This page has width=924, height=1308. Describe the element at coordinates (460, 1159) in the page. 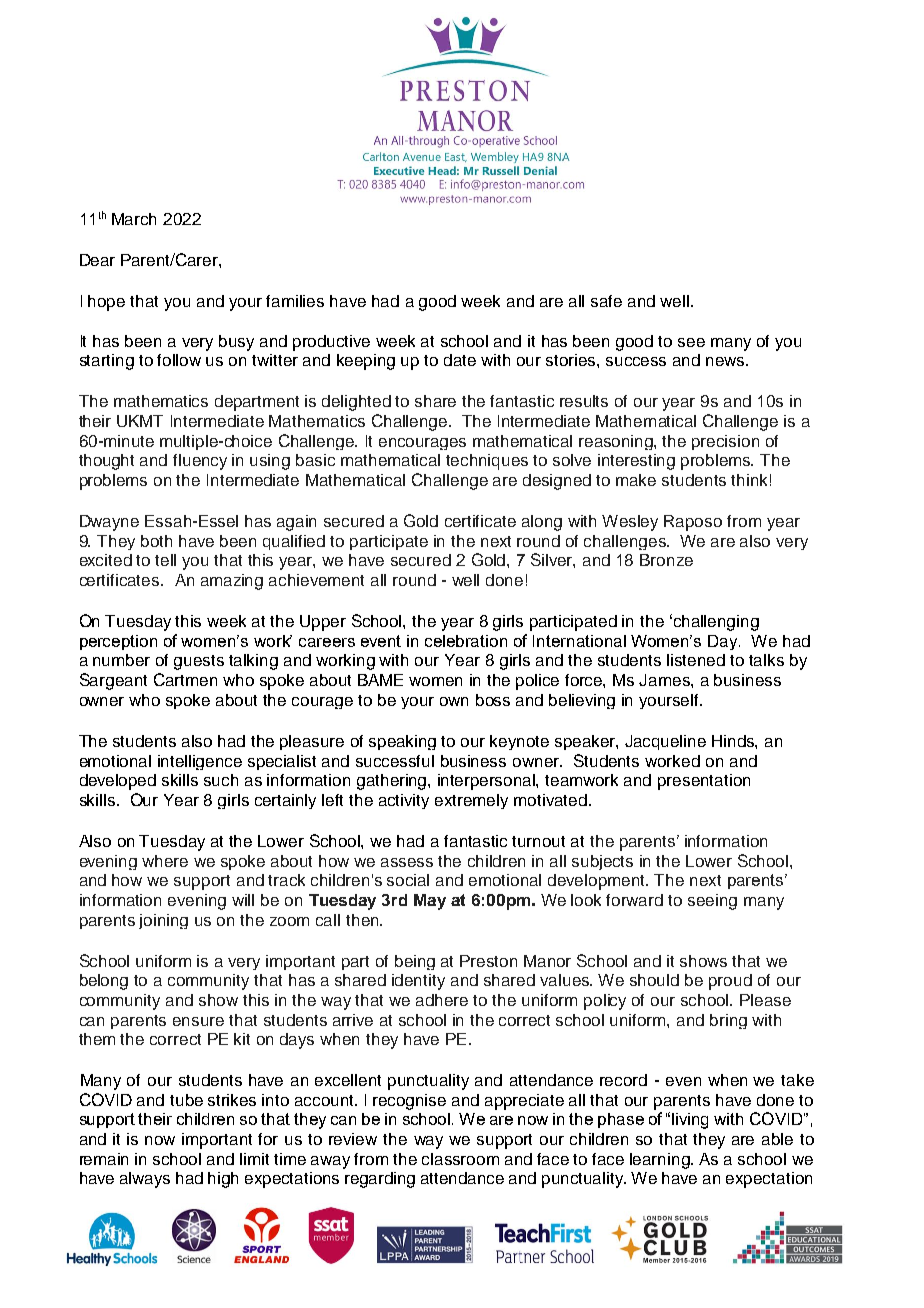

I see `classroom` at that location.
